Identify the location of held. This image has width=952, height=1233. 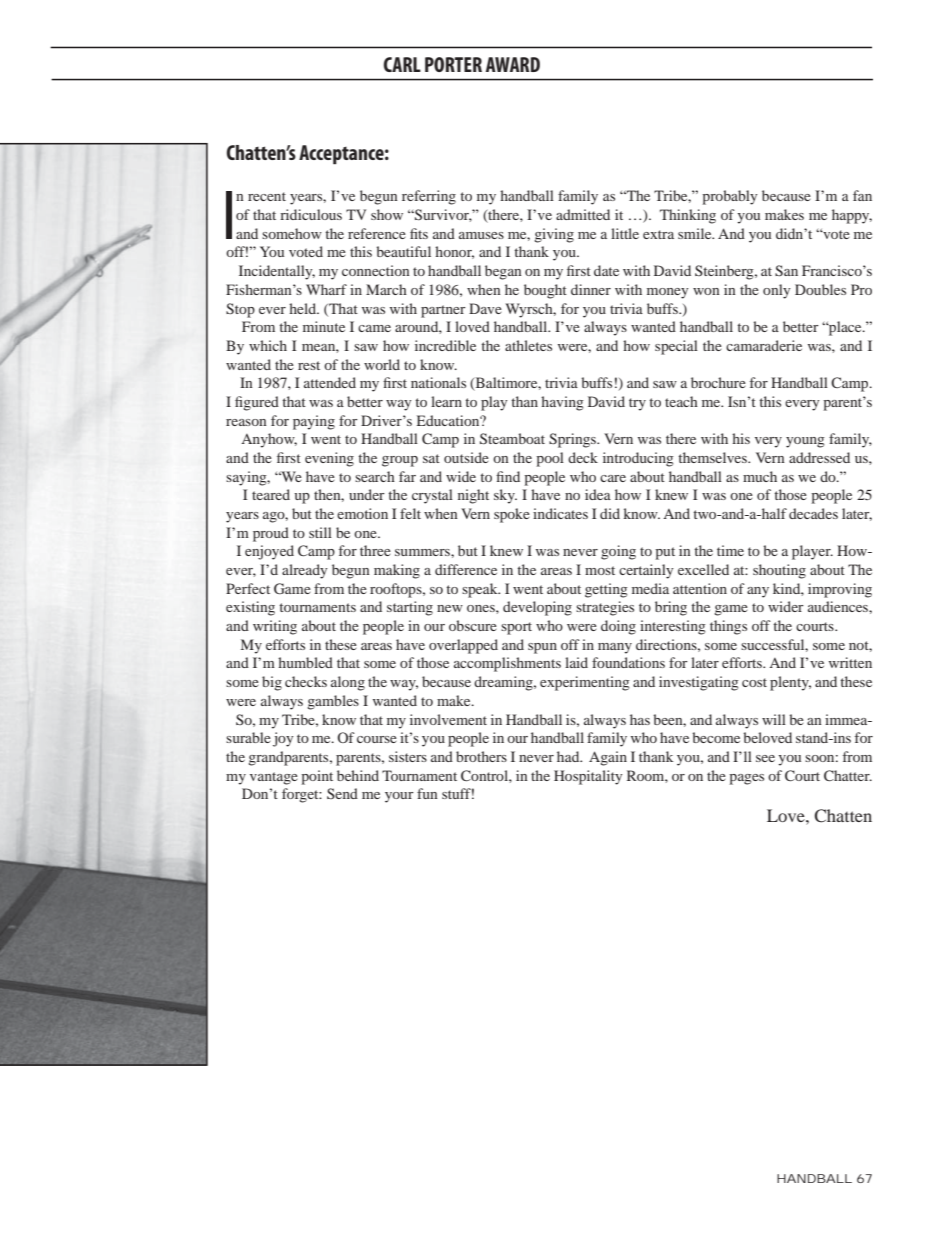
(304, 308).
